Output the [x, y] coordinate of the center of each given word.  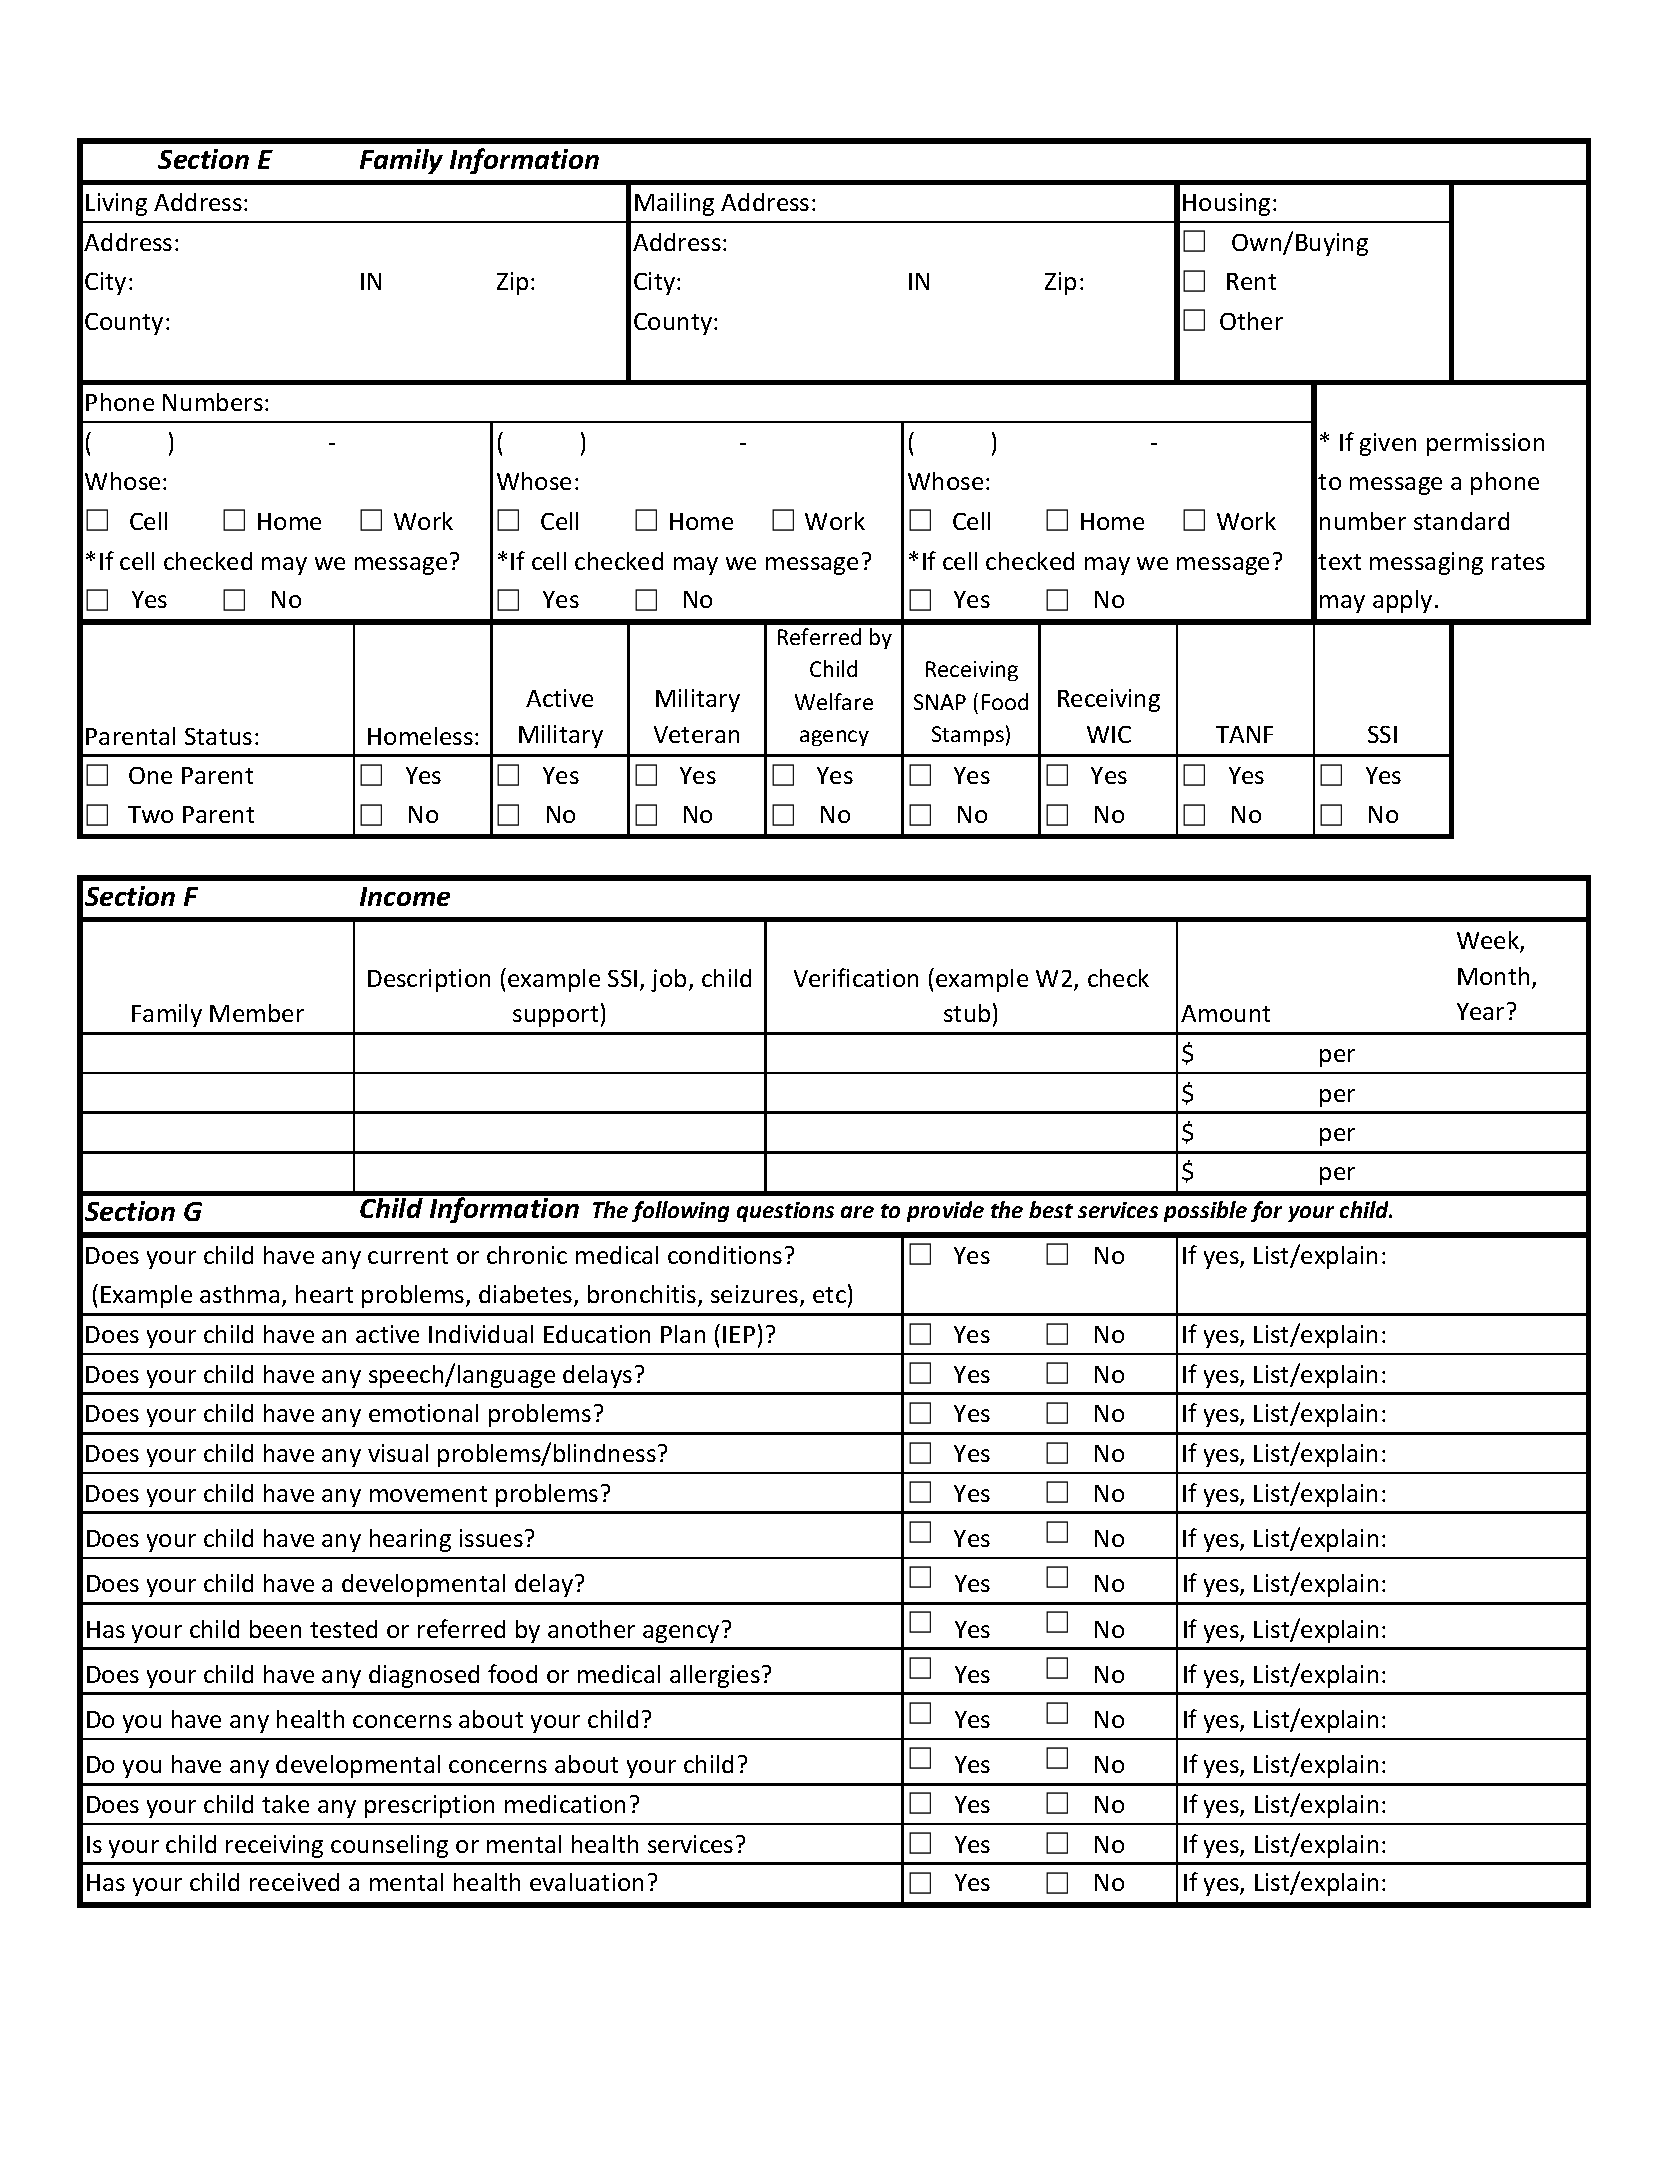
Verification [856, 977]
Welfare [834, 701]
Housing [1226, 204]
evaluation [586, 1882]
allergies [715, 1676]
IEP [739, 1334]
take [285, 1804]
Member [257, 1013]
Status [218, 736]
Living [116, 204]
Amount [1225, 1013]
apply [1402, 601]
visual [398, 1453]
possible [1205, 1211]
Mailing [674, 204]
